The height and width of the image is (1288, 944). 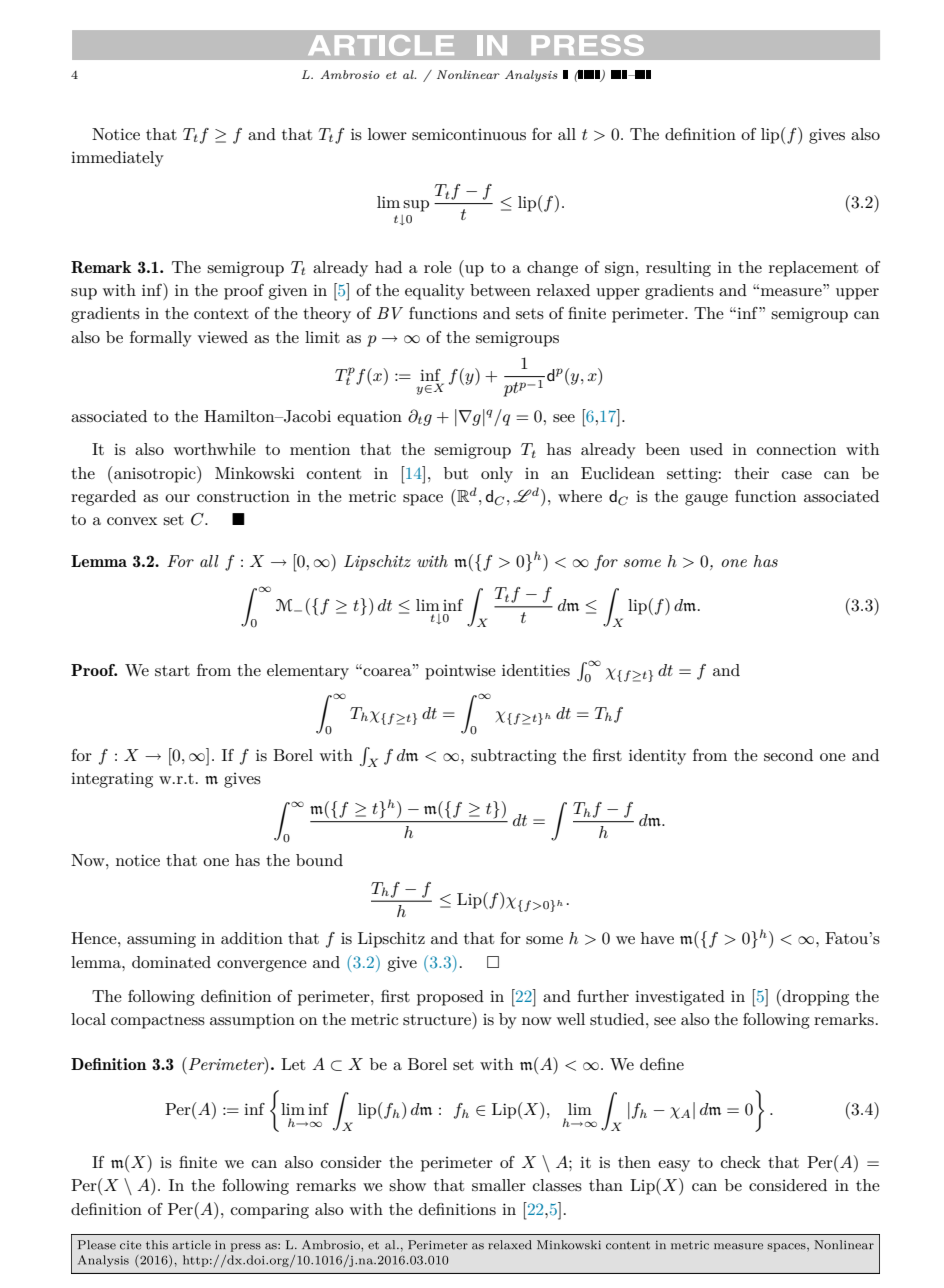 What do you see at coordinates (531, 76) in the image?
I see `Analysis` at bounding box center [531, 76].
